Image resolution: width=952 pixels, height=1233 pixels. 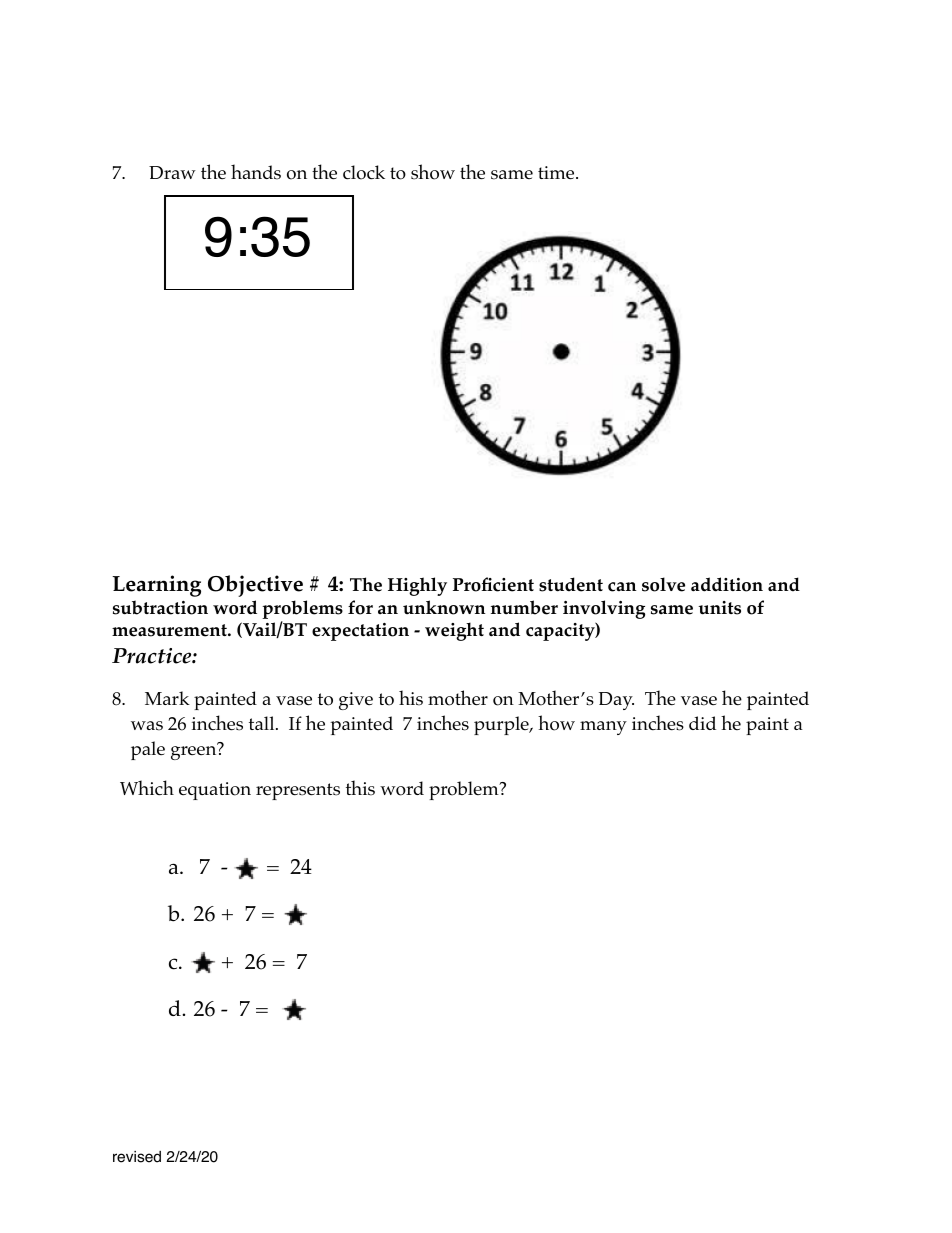 What do you see at coordinates (360, 788) in the screenshot?
I see `this` at bounding box center [360, 788].
